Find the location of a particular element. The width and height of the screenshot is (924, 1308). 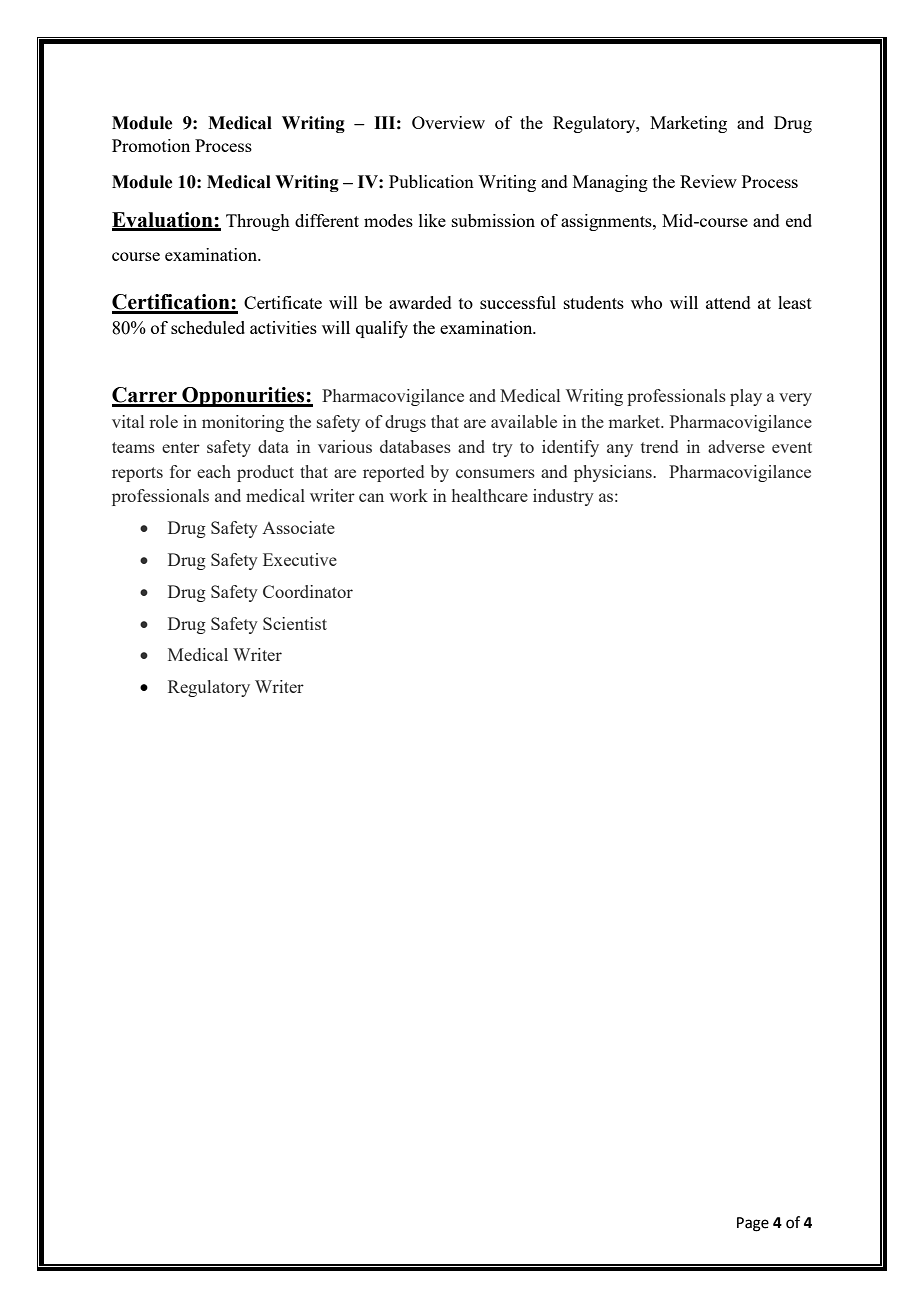

industry is located at coordinates (563, 497).
